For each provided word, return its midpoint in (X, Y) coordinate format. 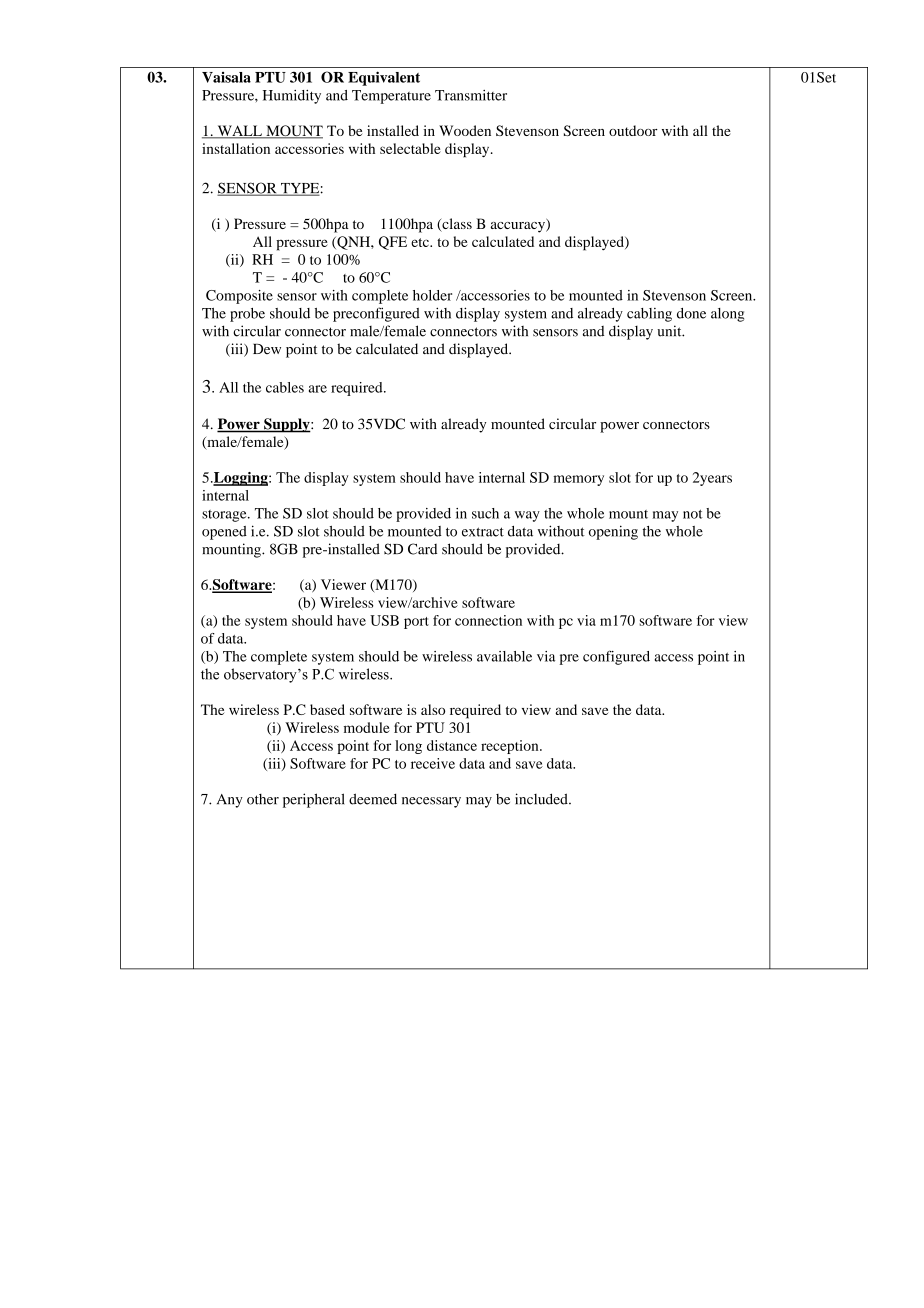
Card (422, 549)
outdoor (633, 130)
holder (432, 295)
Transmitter (471, 95)
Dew (267, 349)
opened (224, 533)
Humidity (292, 96)
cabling (649, 315)
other (263, 799)
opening (613, 532)
